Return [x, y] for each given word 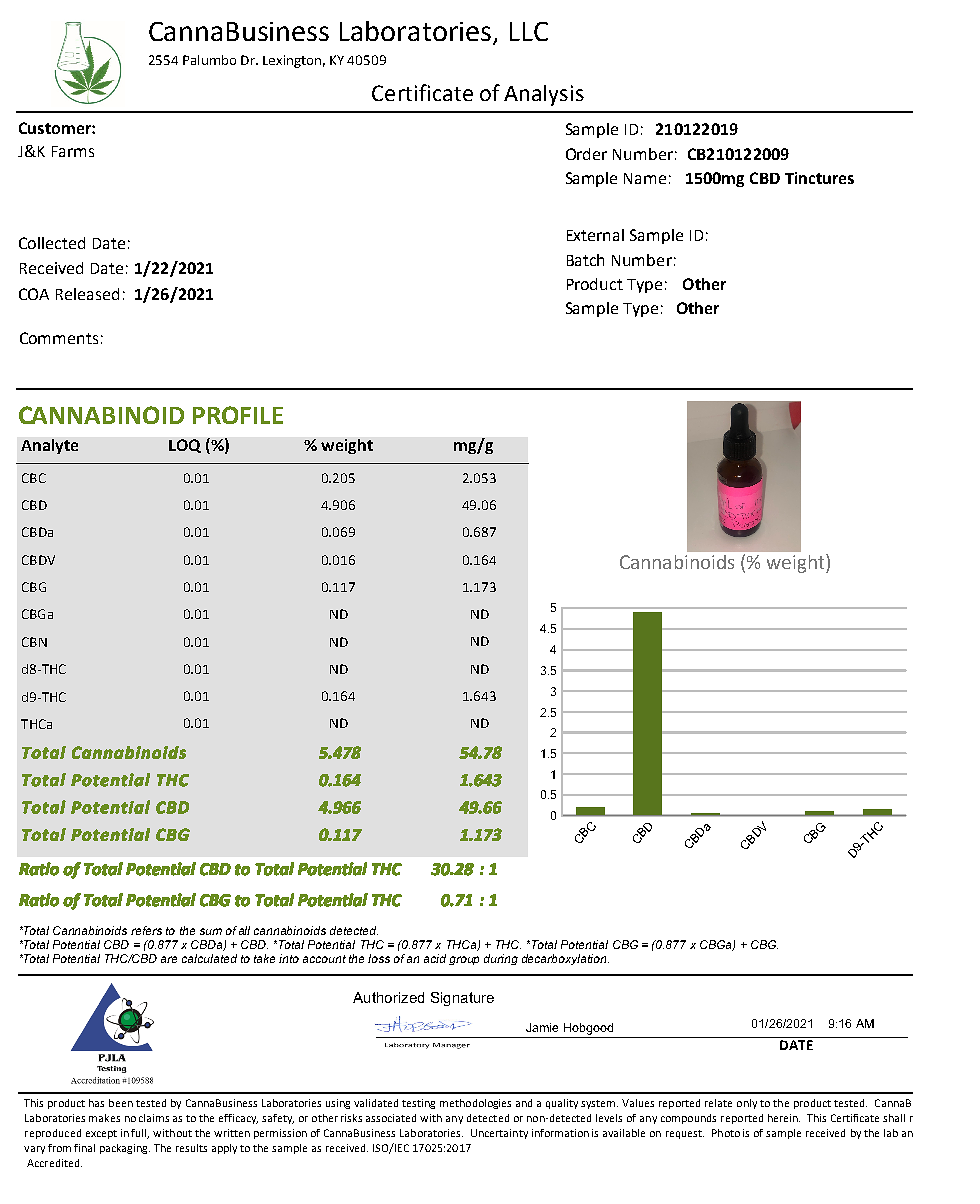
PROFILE [238, 415]
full [140, 1134]
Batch [585, 260]
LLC [529, 31]
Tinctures [819, 178]
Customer [56, 128]
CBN [34, 642]
